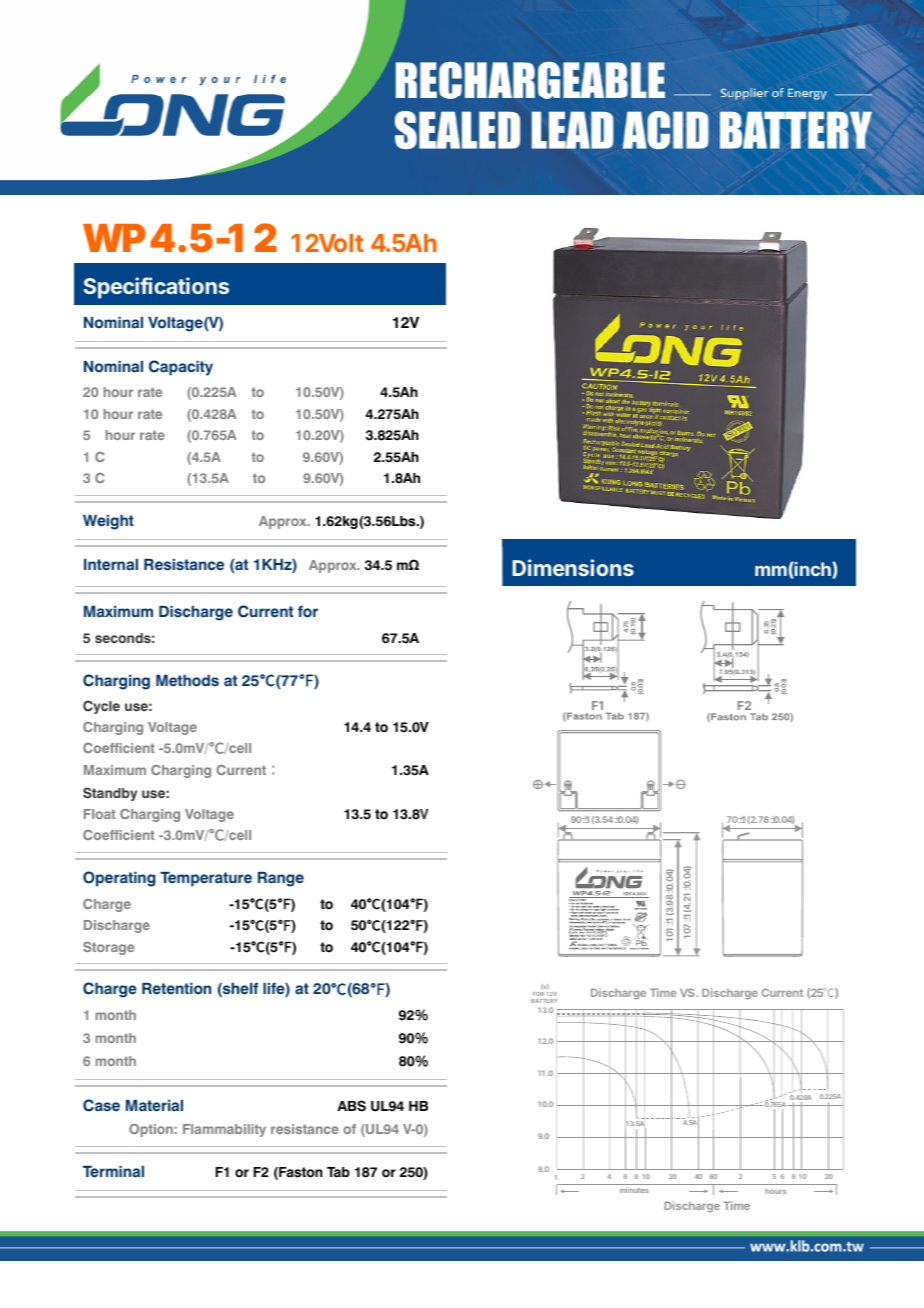 The width and height of the screenshot is (924, 1308). I want to click on Tab, so click(338, 1172).
